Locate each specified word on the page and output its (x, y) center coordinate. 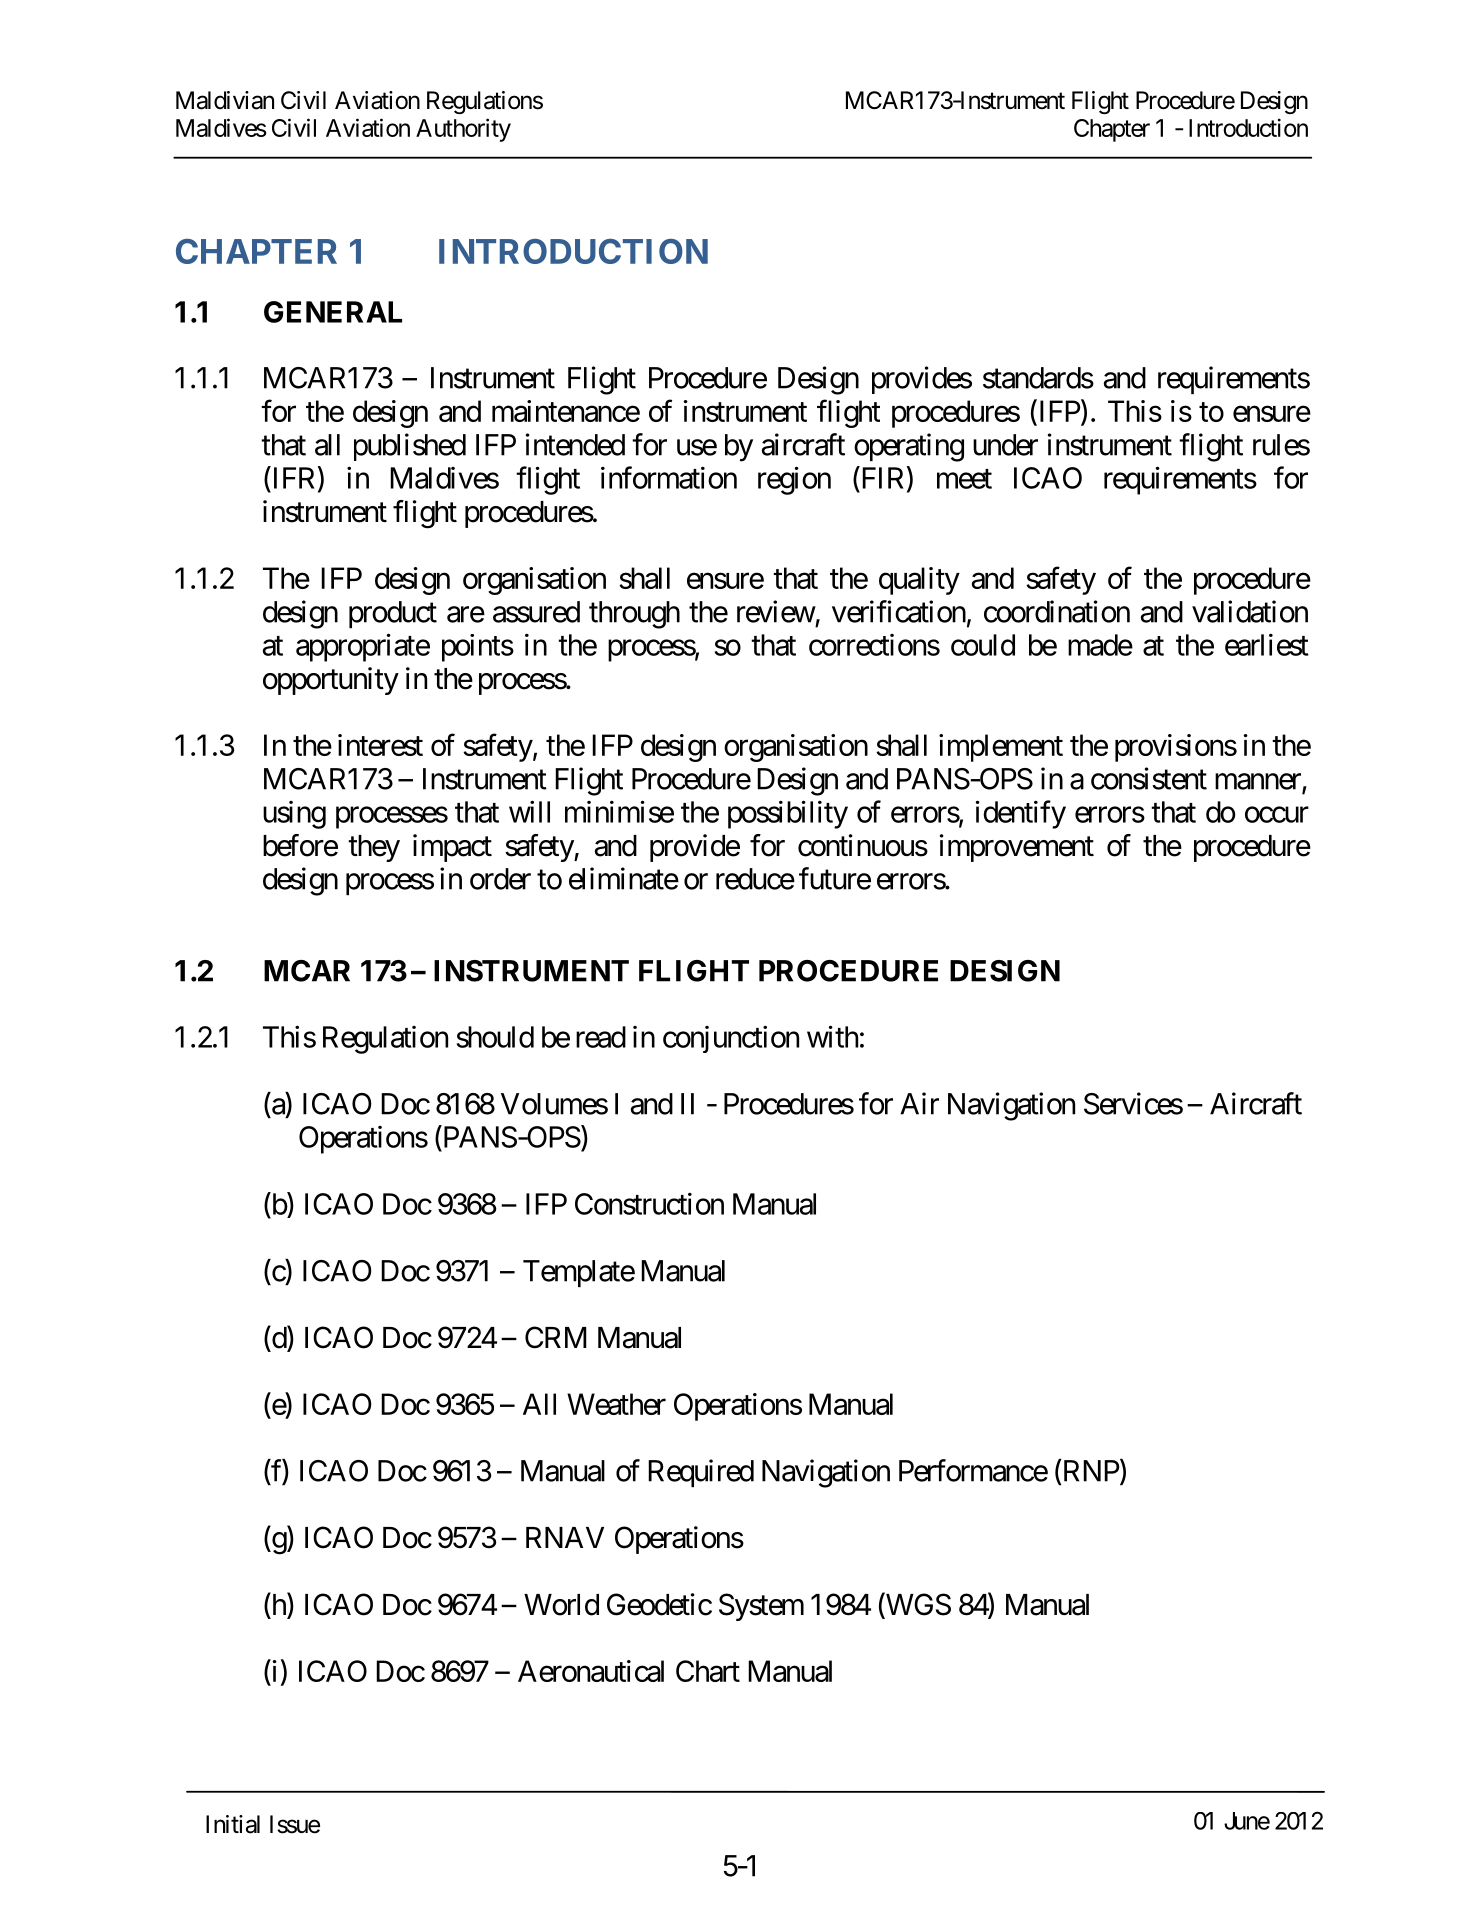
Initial (233, 1824)
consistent (1149, 778)
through (634, 615)
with (832, 1036)
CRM (556, 1337)
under (1005, 445)
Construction (649, 1203)
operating (909, 447)
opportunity (331, 681)
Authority (463, 130)
